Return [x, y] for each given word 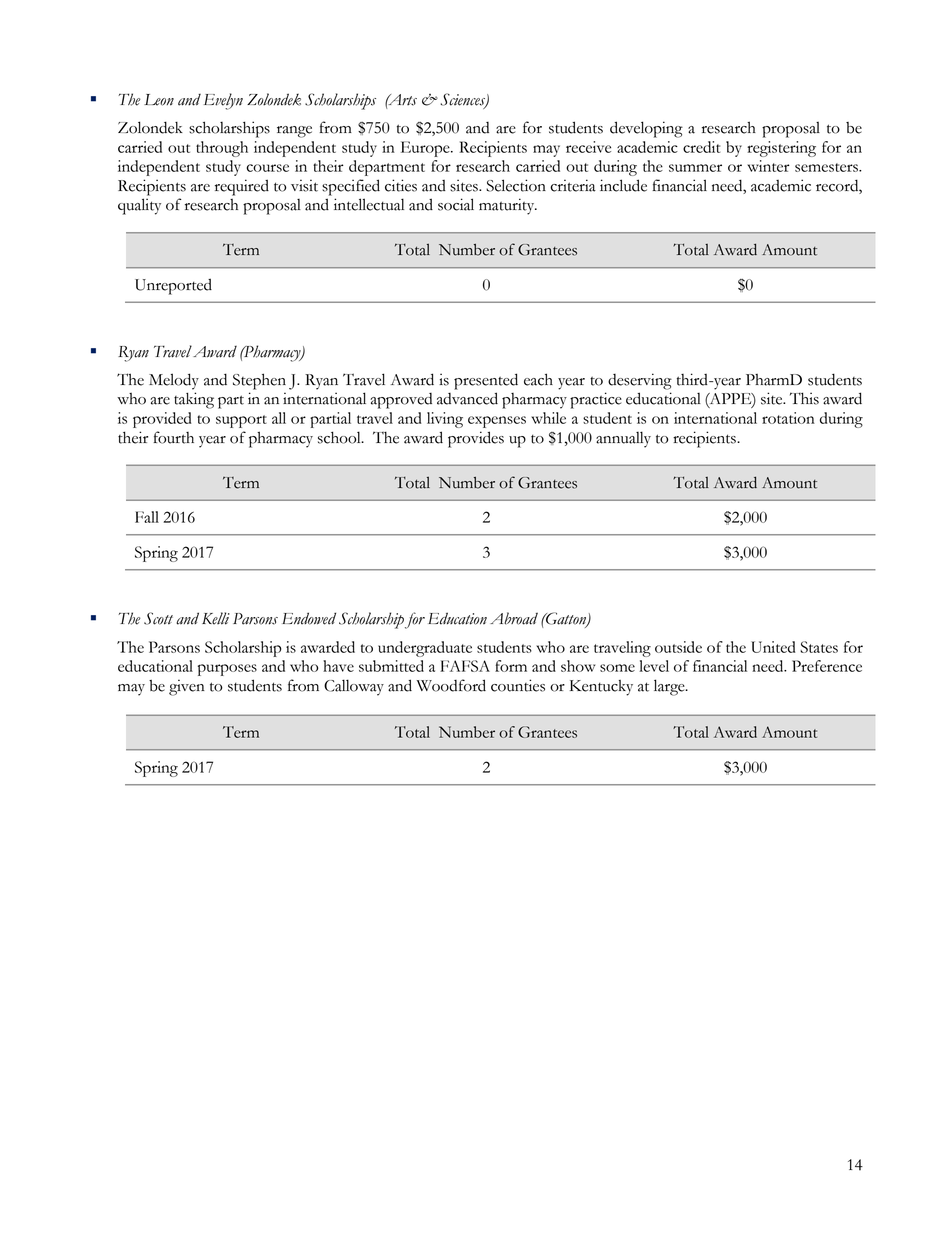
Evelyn [223, 101]
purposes [227, 670]
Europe [426, 149]
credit [701, 147]
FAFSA [465, 666]
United [773, 647]
